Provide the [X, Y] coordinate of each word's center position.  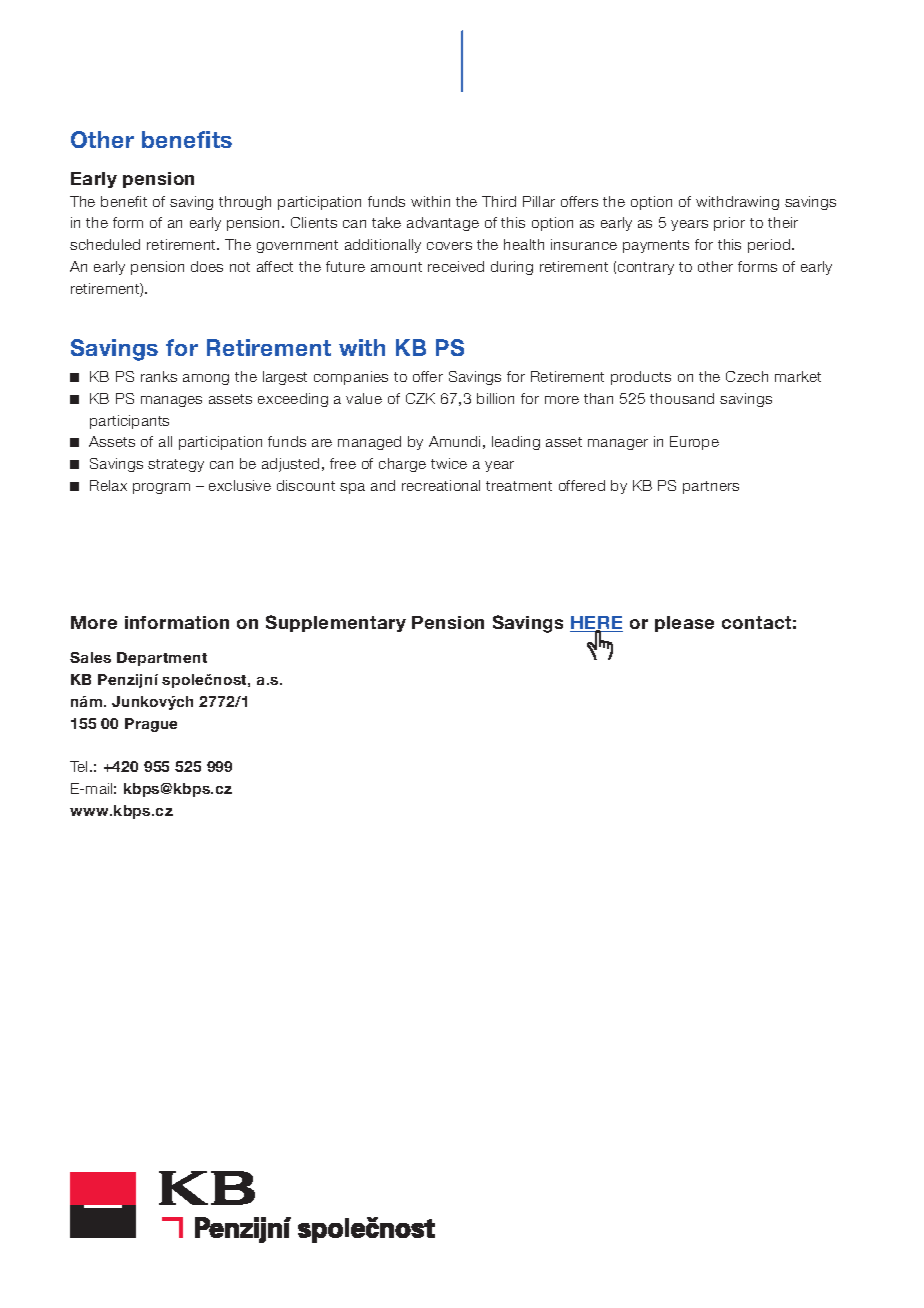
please [684, 624]
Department [162, 659]
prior [729, 224]
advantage [443, 224]
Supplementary [336, 623]
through [245, 203]
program [161, 488]
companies [351, 378]
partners [711, 487]
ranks [159, 376]
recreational [441, 485]
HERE [596, 624]
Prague [151, 725]
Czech [747, 376]
